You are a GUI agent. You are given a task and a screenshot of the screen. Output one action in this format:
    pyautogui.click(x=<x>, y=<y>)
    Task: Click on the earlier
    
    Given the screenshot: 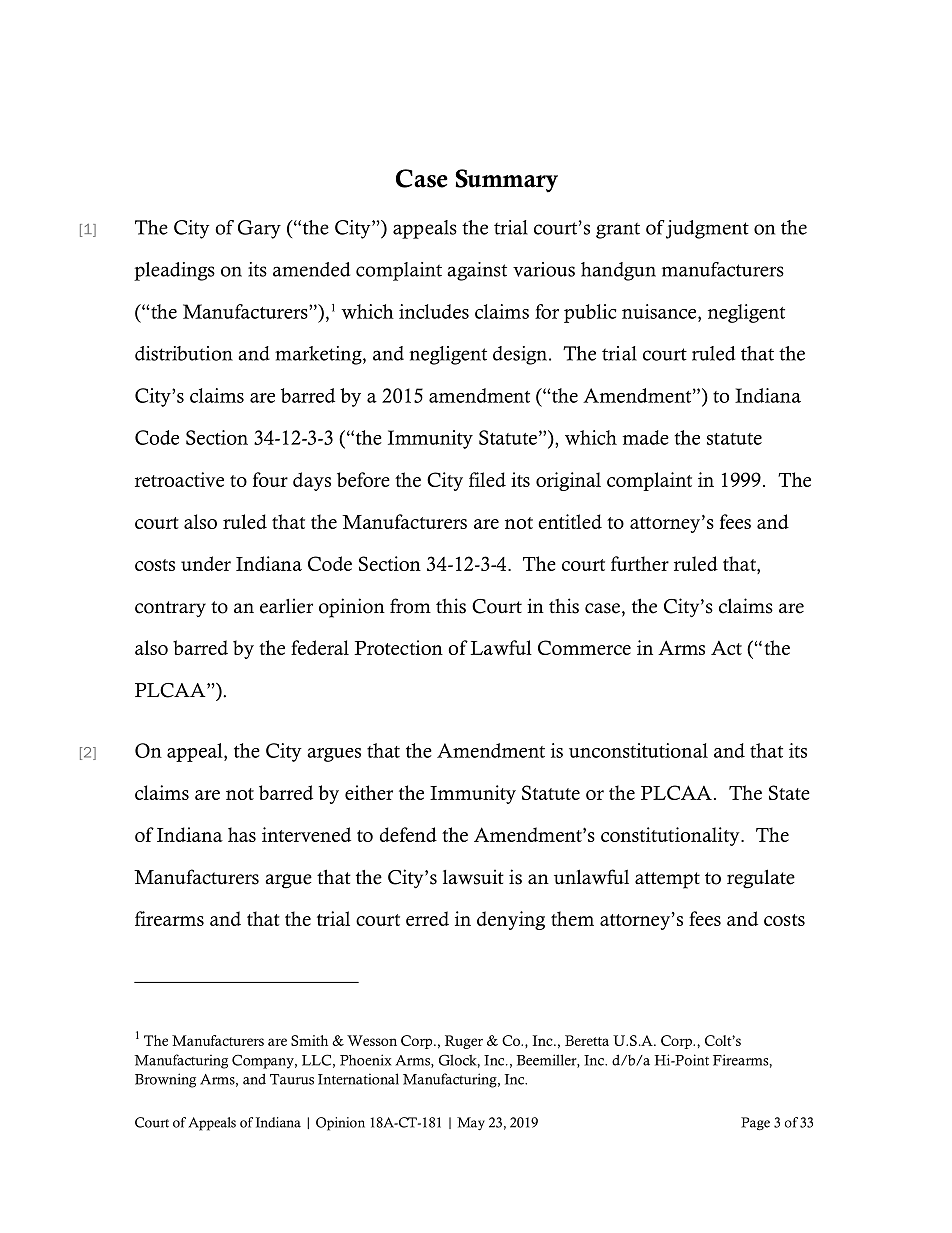 What is the action you would take?
    pyautogui.click(x=286, y=606)
